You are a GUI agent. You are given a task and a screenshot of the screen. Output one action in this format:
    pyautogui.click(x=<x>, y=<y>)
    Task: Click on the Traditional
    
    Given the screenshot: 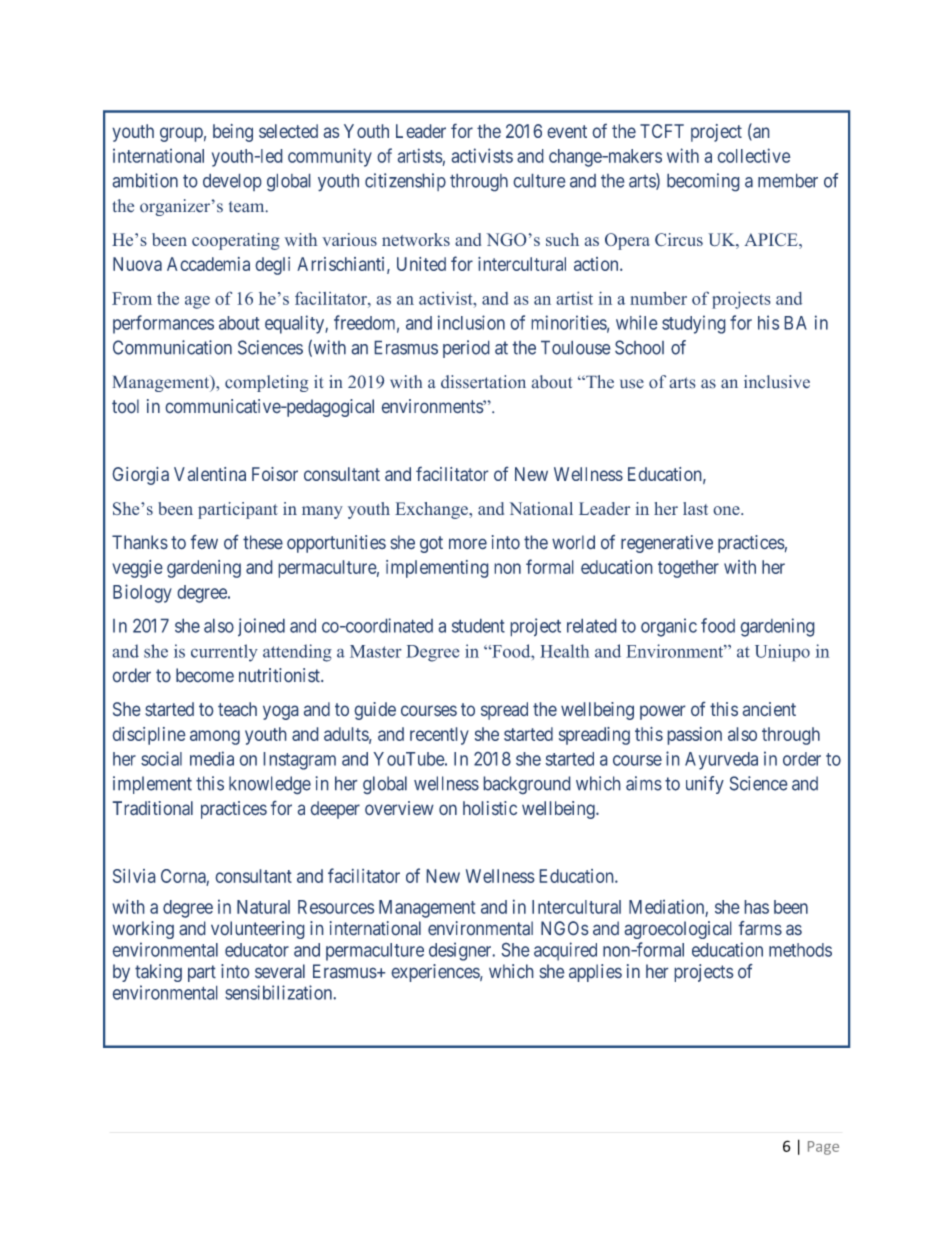 What is the action you would take?
    pyautogui.click(x=152, y=808)
